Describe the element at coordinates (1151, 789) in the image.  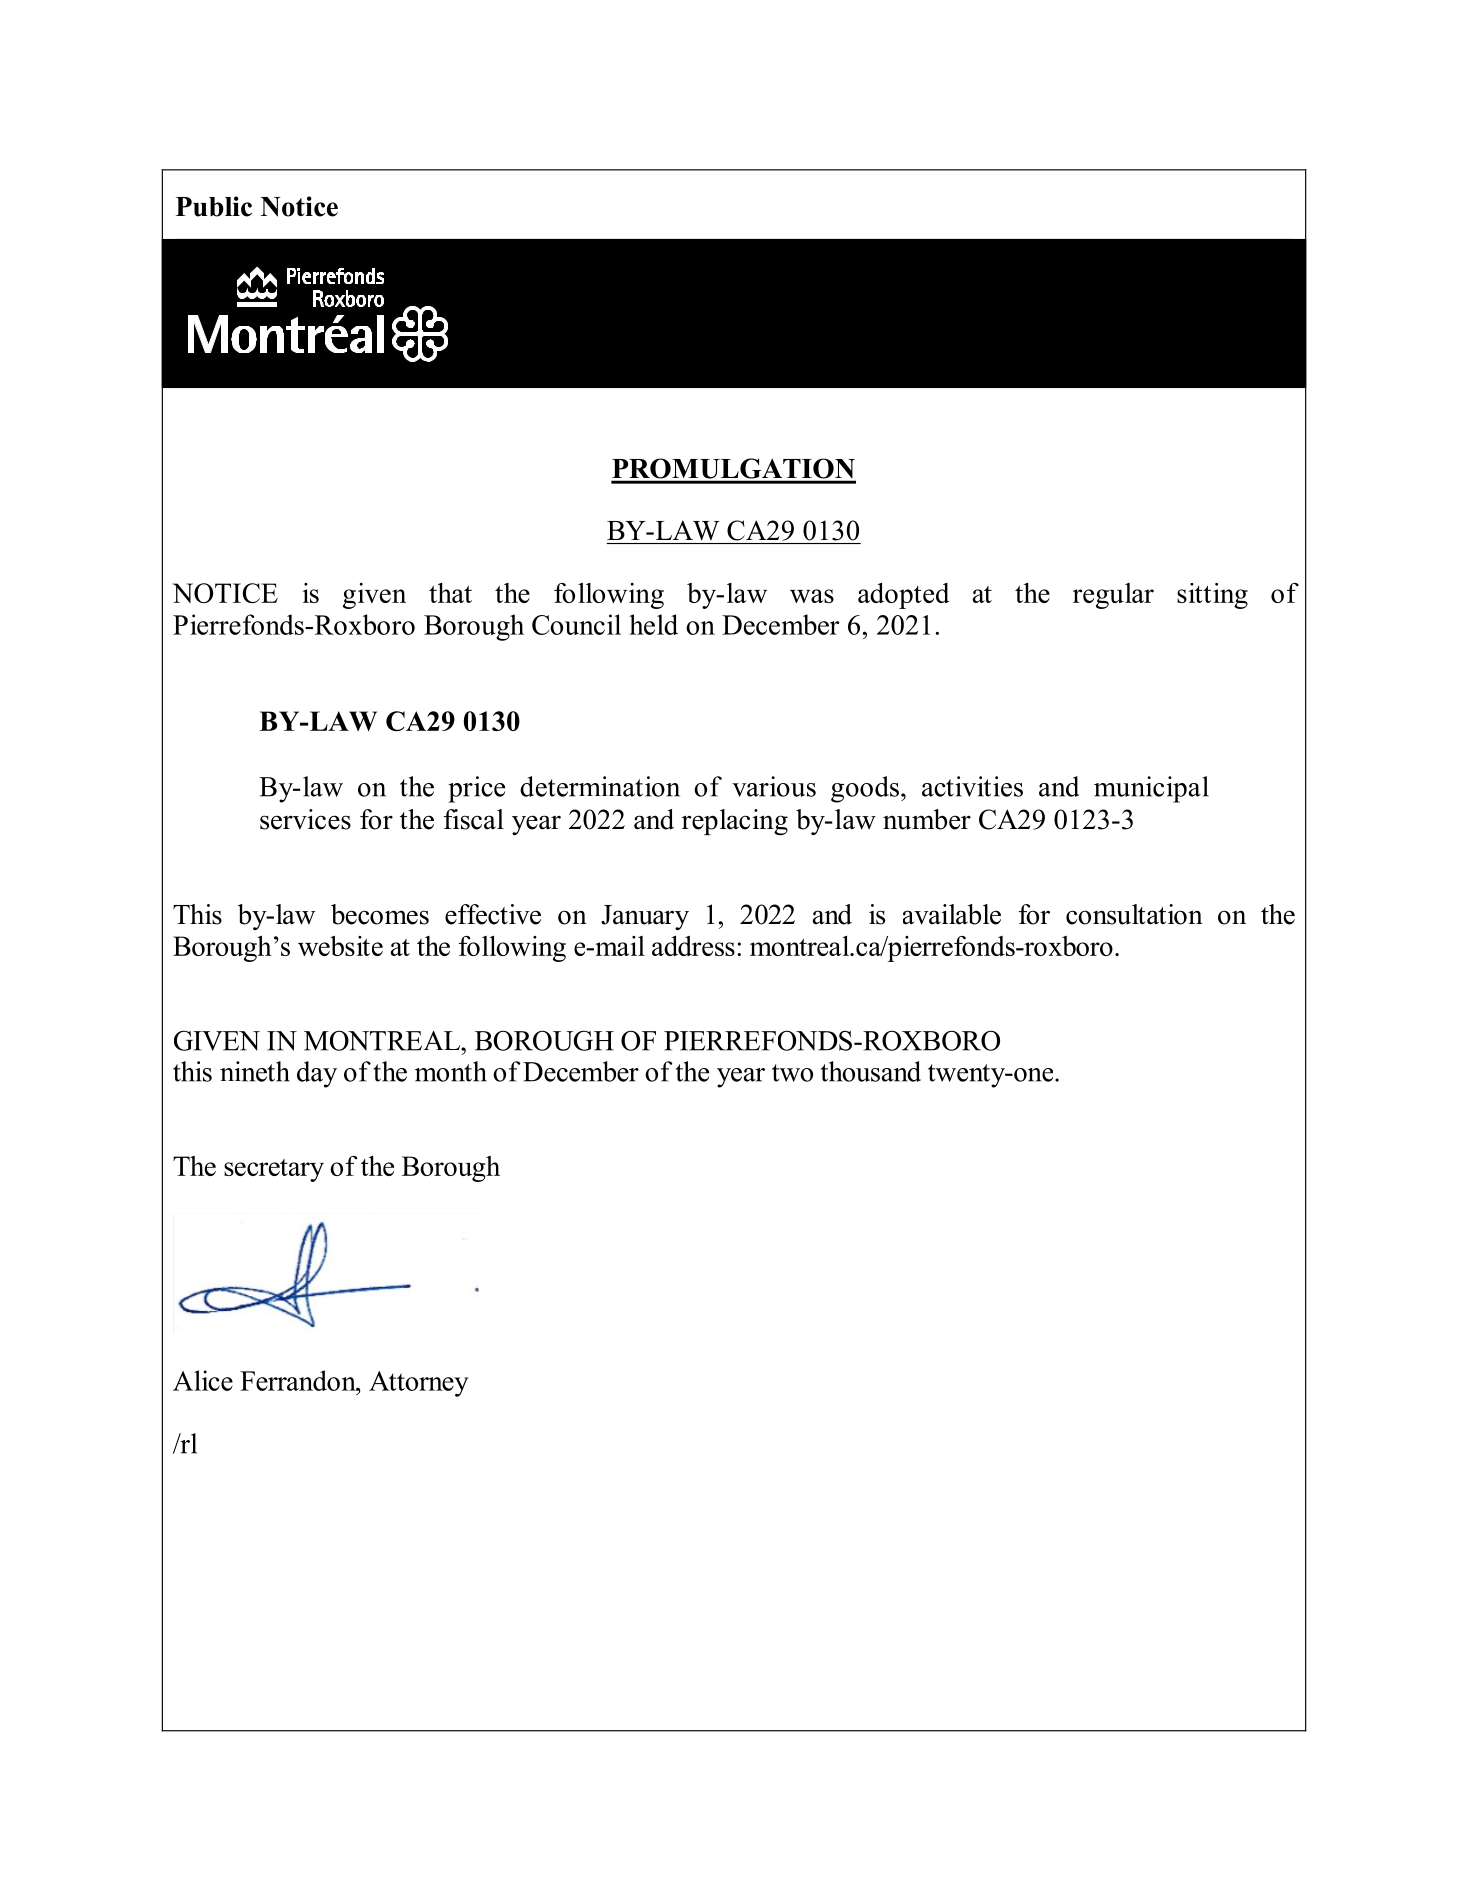
I see `municipal` at that location.
